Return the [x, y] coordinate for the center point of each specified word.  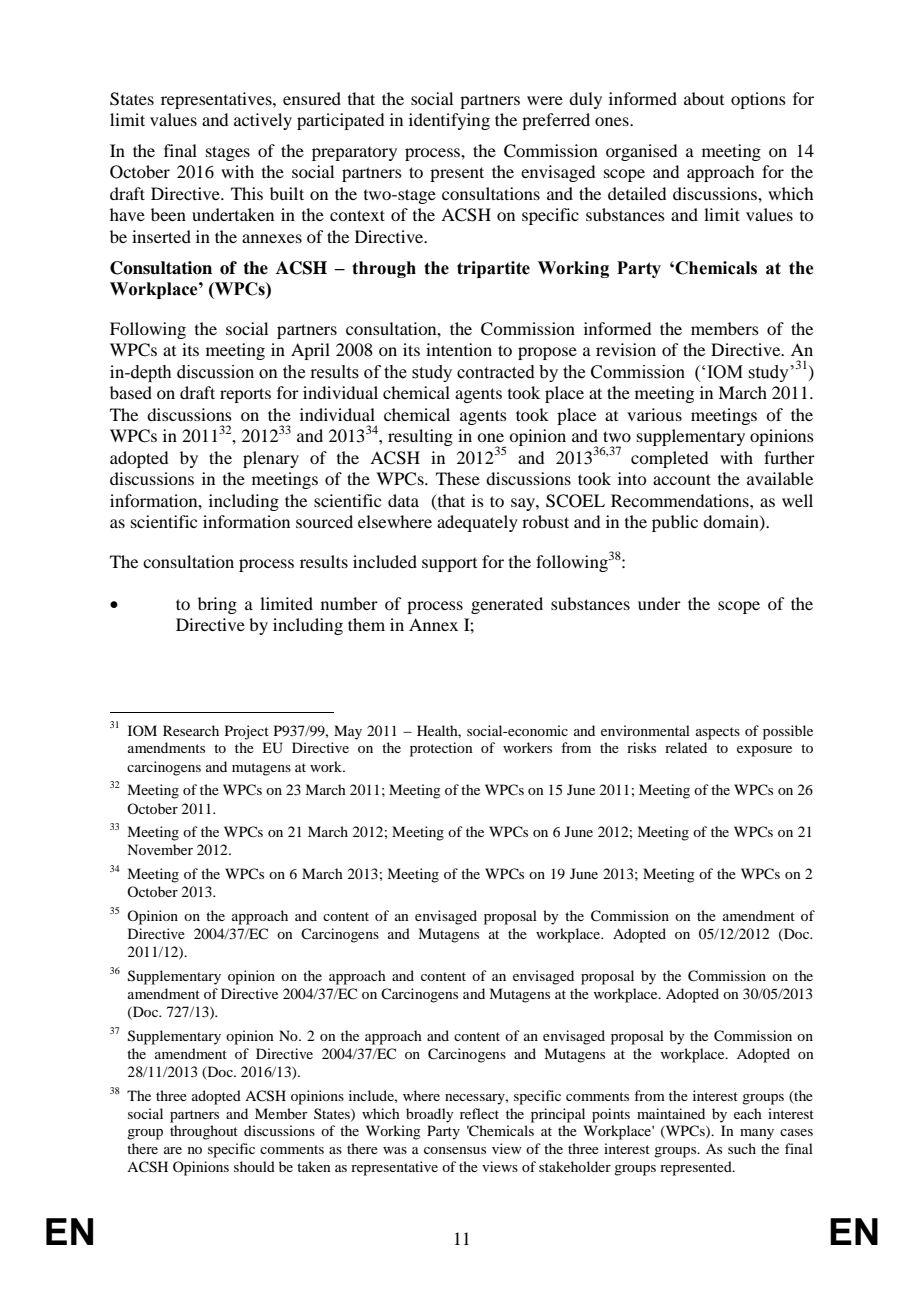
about [704, 98]
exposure [764, 751]
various [654, 414]
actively [263, 121]
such [742, 1148]
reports [245, 395]
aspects [718, 733]
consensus [455, 1150]
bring [217, 605]
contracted [496, 372]
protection [441, 749]
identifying [449, 121]
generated [507, 605]
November [160, 849]
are [173, 1150]
